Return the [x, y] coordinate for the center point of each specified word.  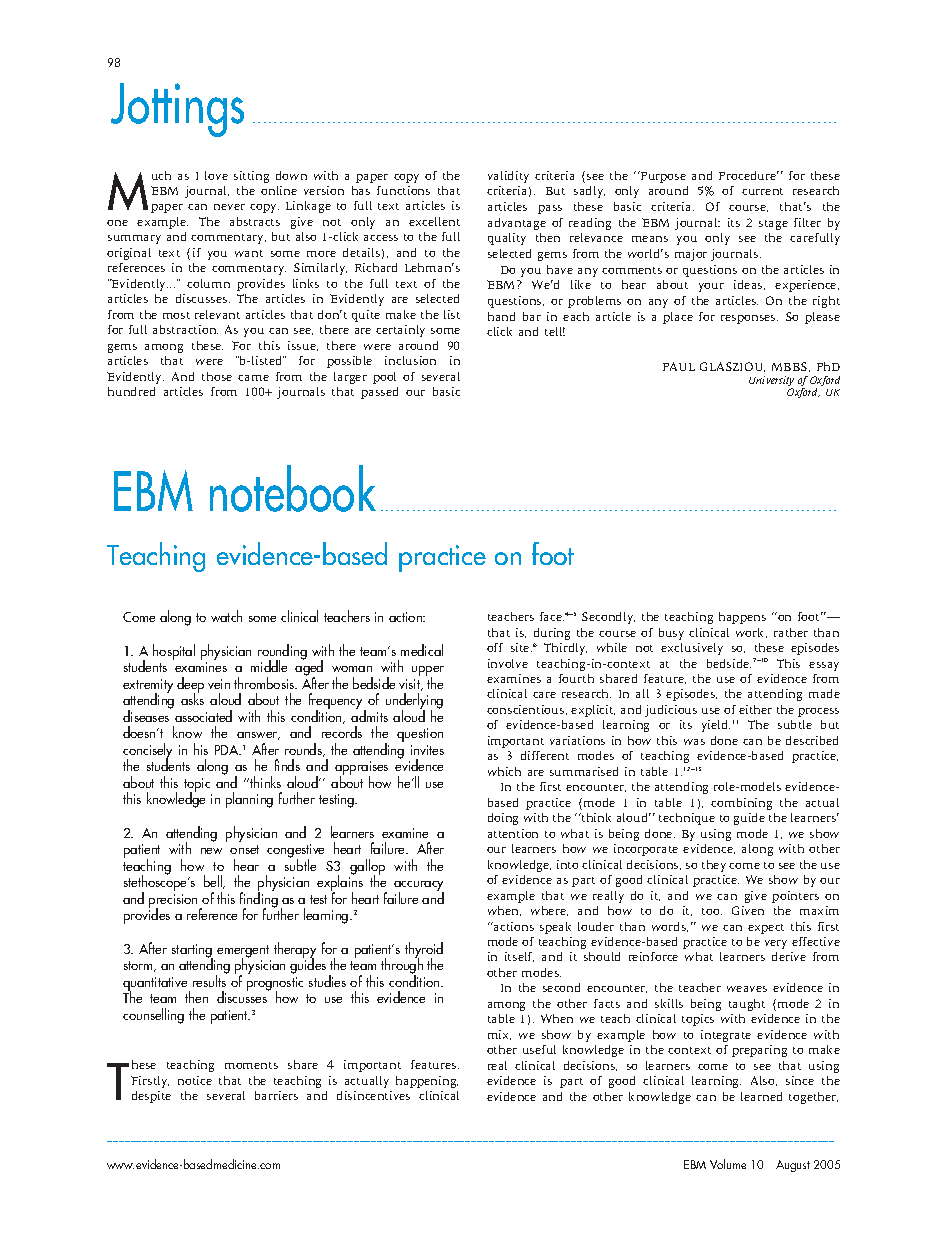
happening [427, 1082]
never [229, 207]
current [762, 191]
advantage [517, 224]
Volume [728, 1164]
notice [195, 1080]
